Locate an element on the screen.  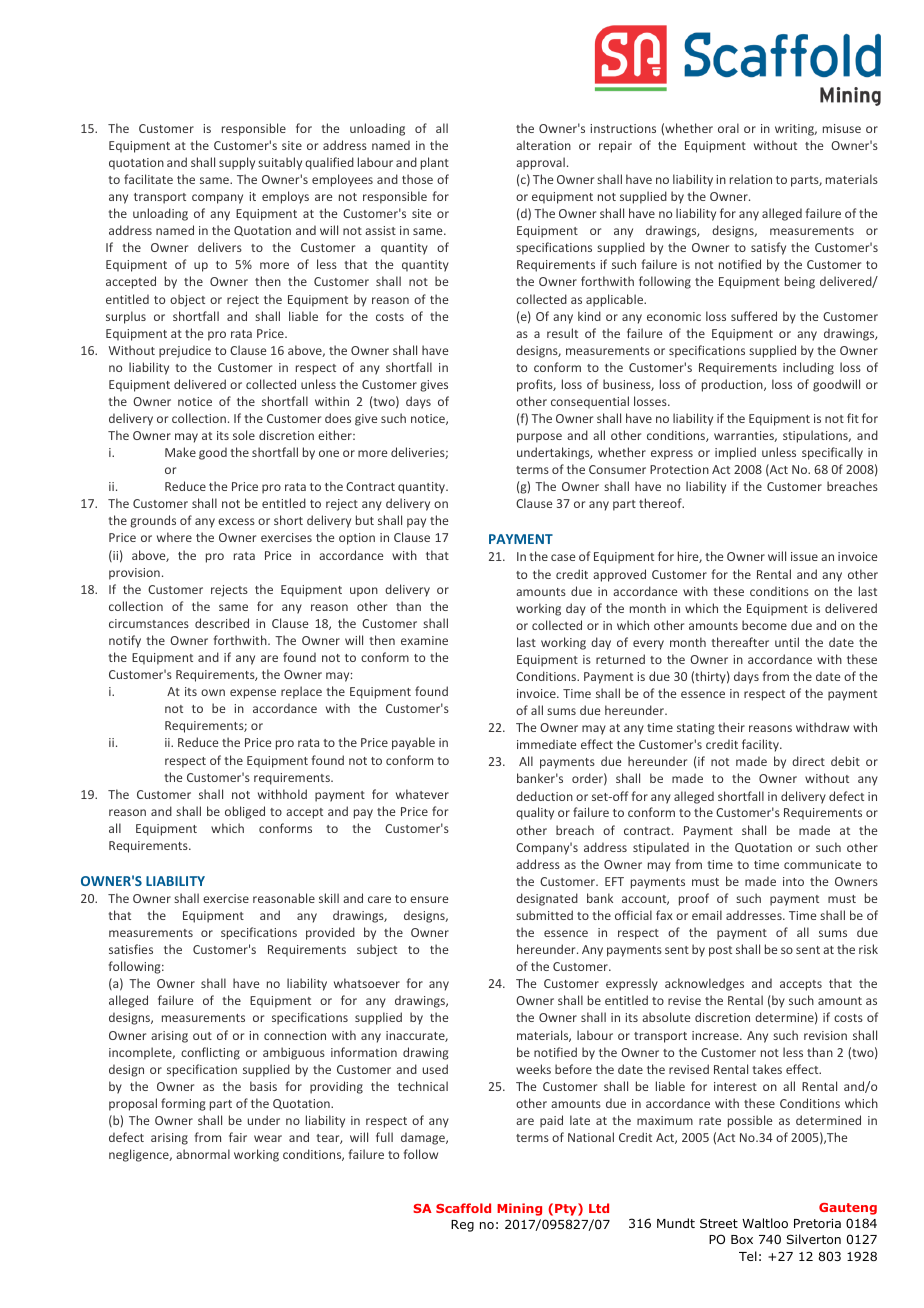
implied is located at coordinates (735, 453).
